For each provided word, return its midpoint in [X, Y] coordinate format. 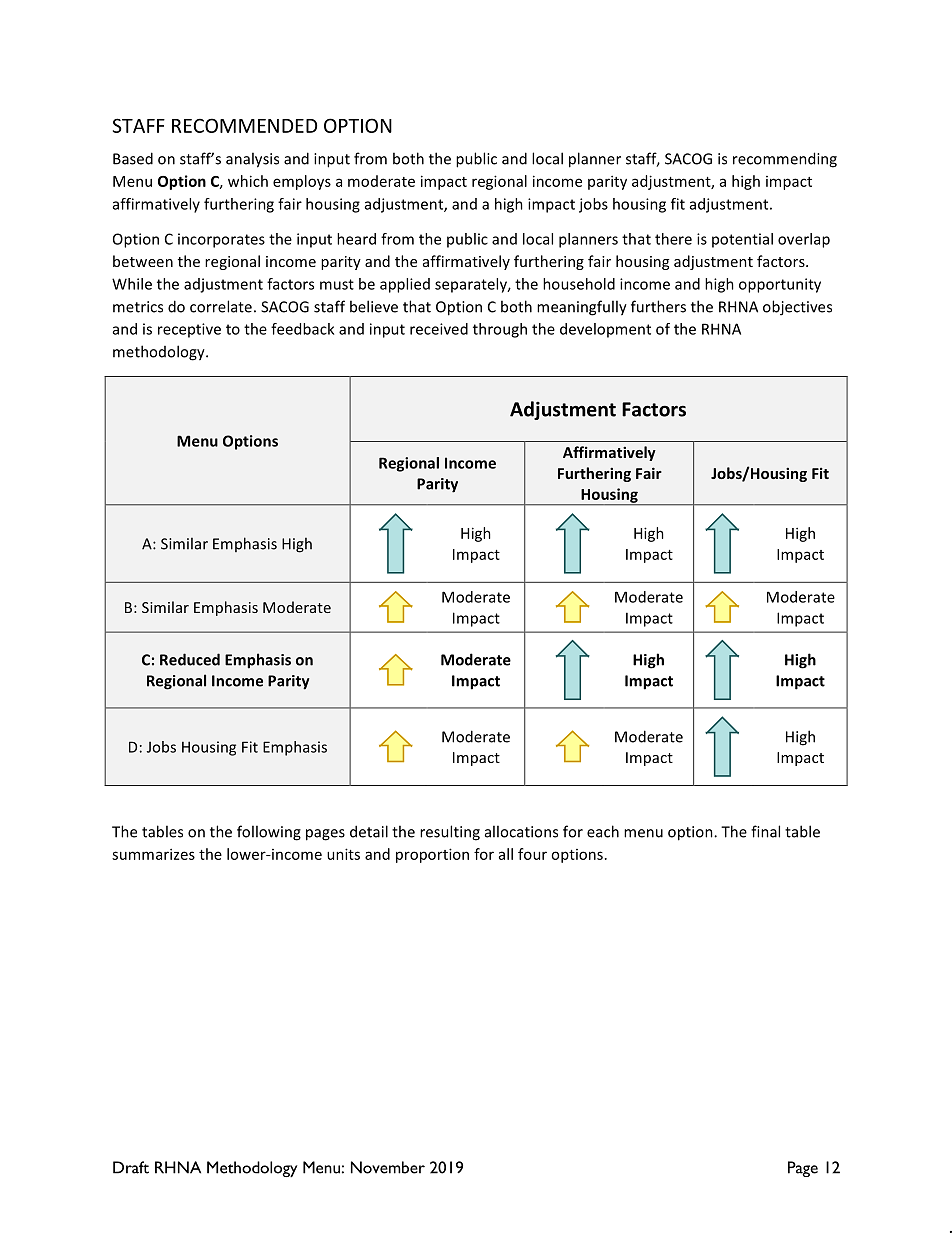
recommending [785, 160]
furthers [658, 306]
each [603, 831]
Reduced [190, 659]
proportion [432, 855]
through [500, 330]
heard [356, 239]
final [765, 831]
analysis [252, 160]
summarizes [153, 854]
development [605, 330]
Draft [131, 1167]
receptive [189, 330]
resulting [450, 833]
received [439, 329]
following [269, 833]
